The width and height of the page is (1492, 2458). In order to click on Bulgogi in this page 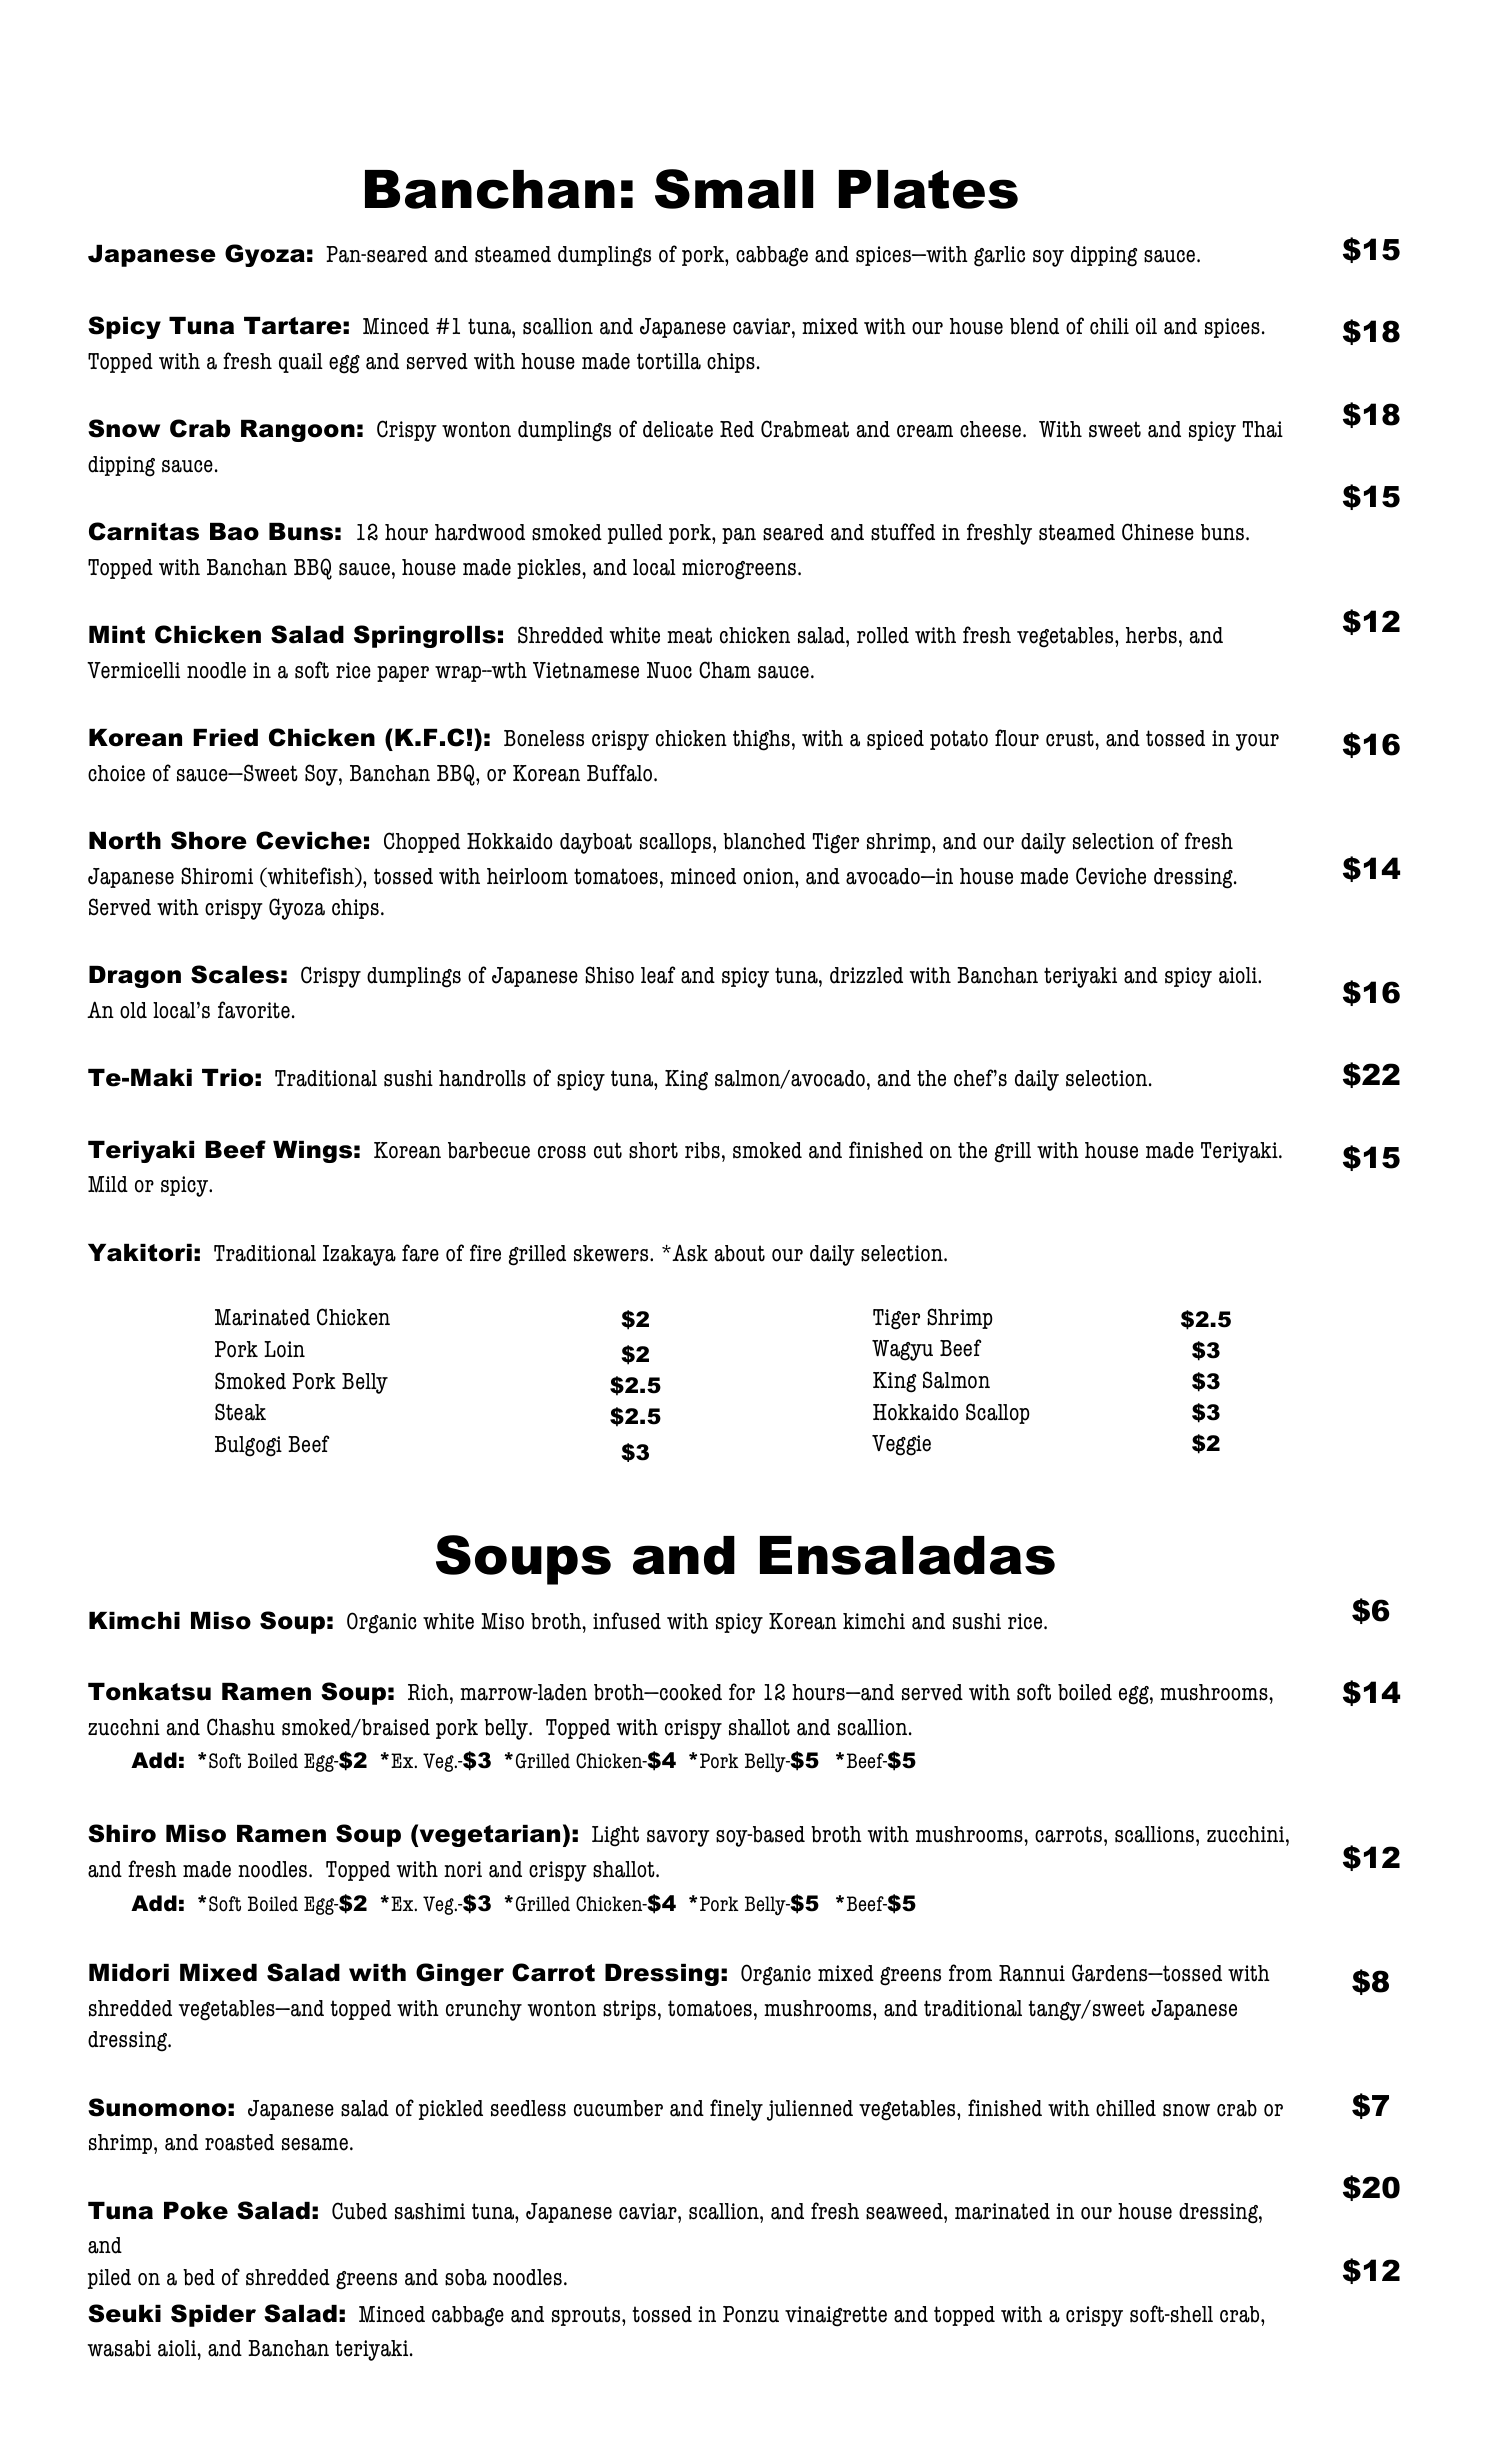, I will do `click(248, 1446)`.
